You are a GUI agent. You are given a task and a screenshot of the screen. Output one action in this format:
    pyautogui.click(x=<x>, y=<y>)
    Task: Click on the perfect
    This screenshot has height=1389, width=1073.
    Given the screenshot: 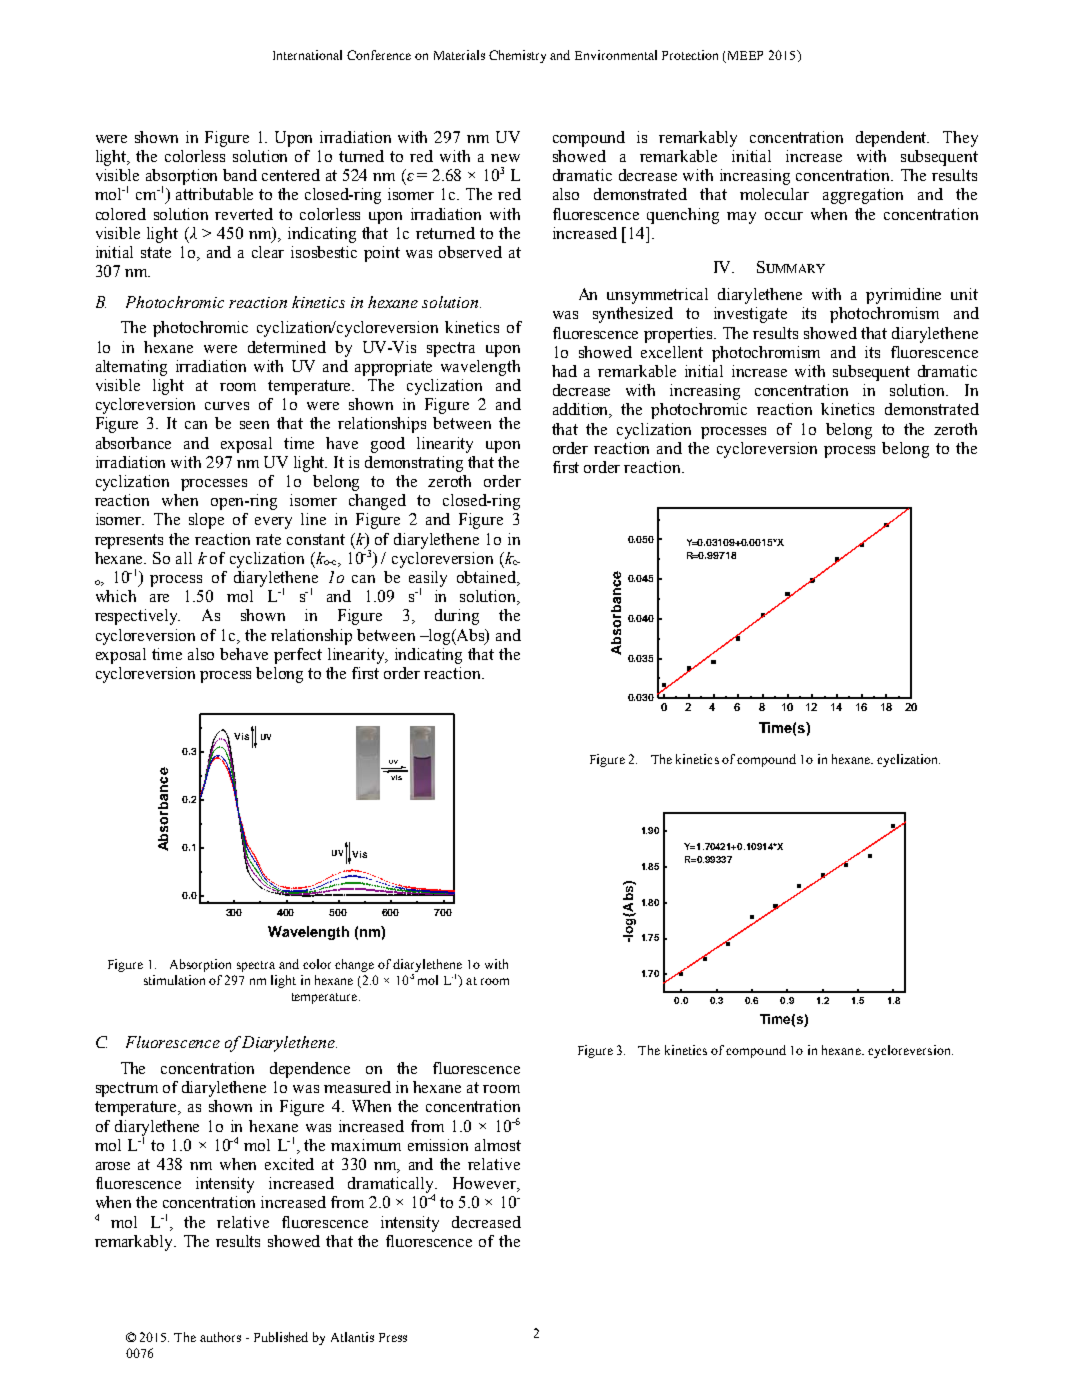 What is the action you would take?
    pyautogui.click(x=298, y=656)
